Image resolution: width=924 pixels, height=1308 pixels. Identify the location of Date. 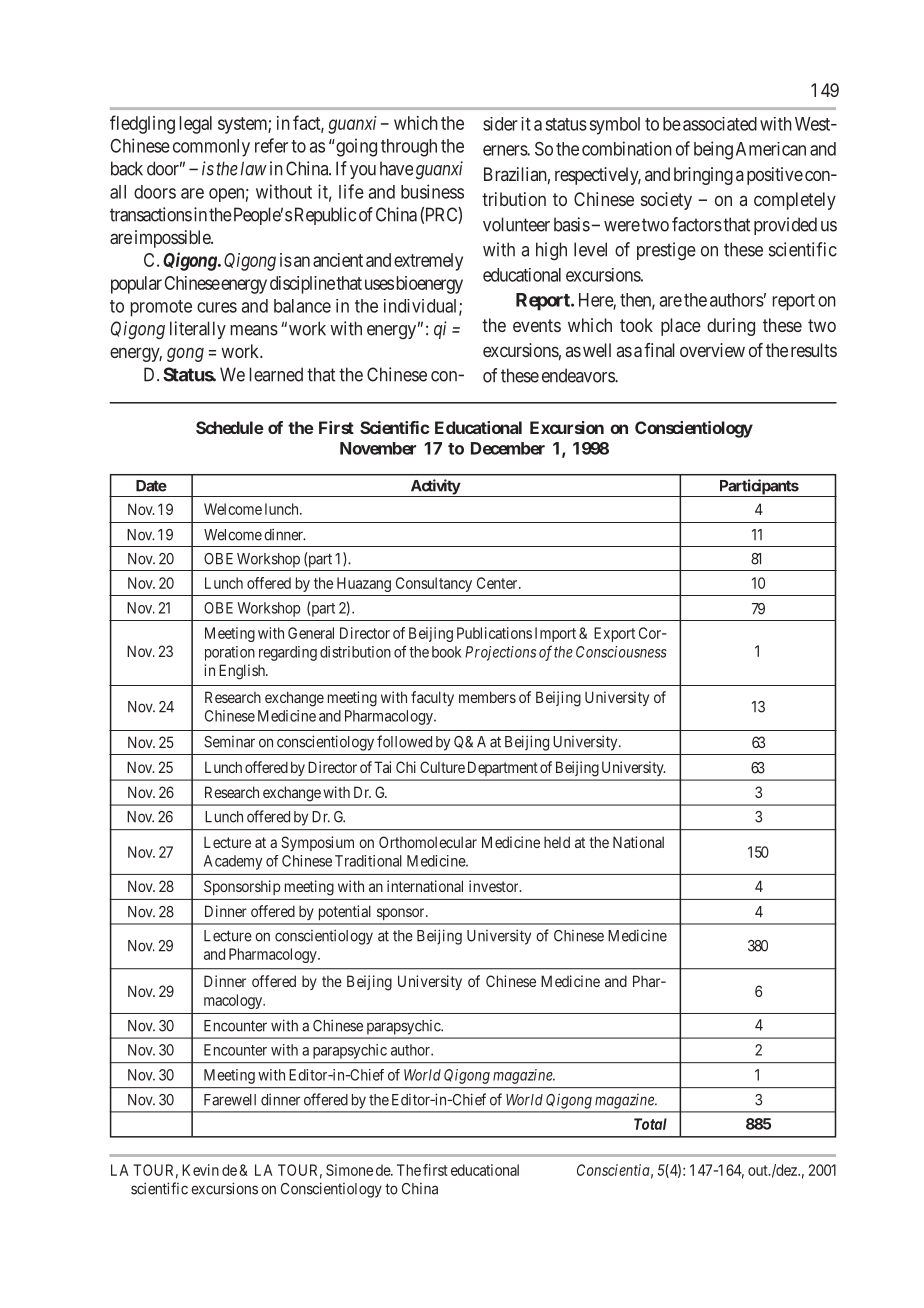
(151, 486).
